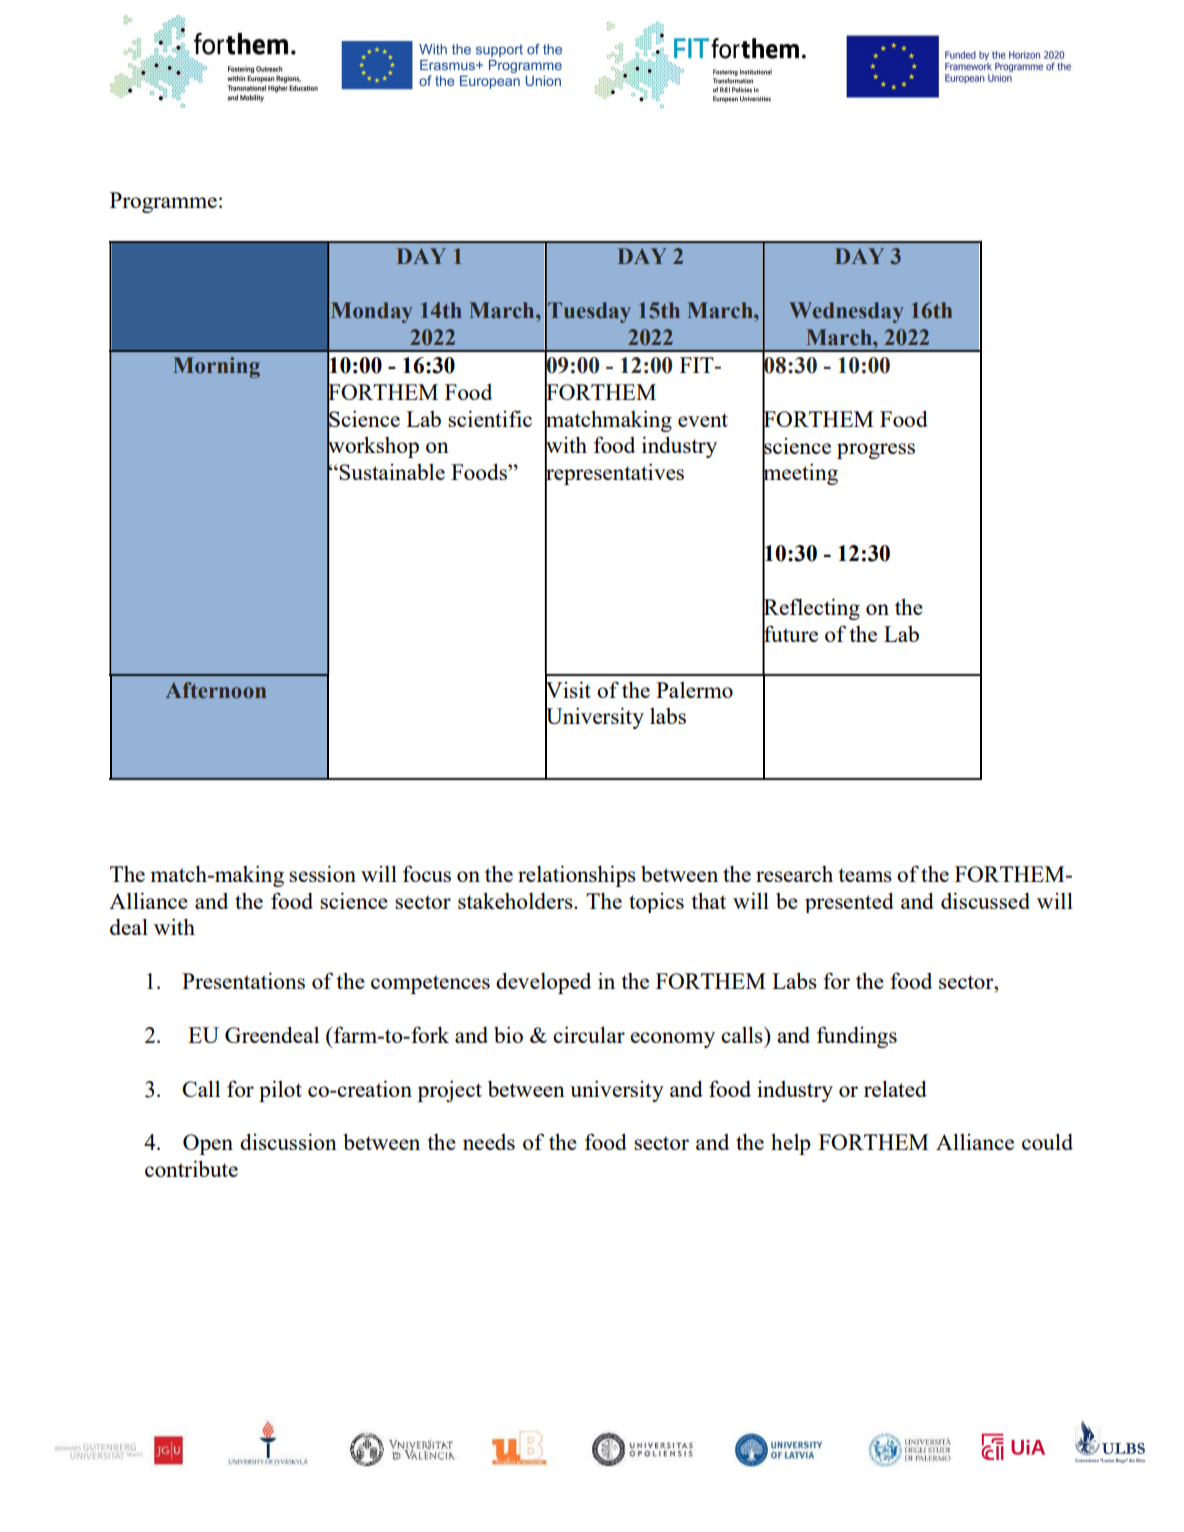  I want to click on Programme, so click(163, 202).
